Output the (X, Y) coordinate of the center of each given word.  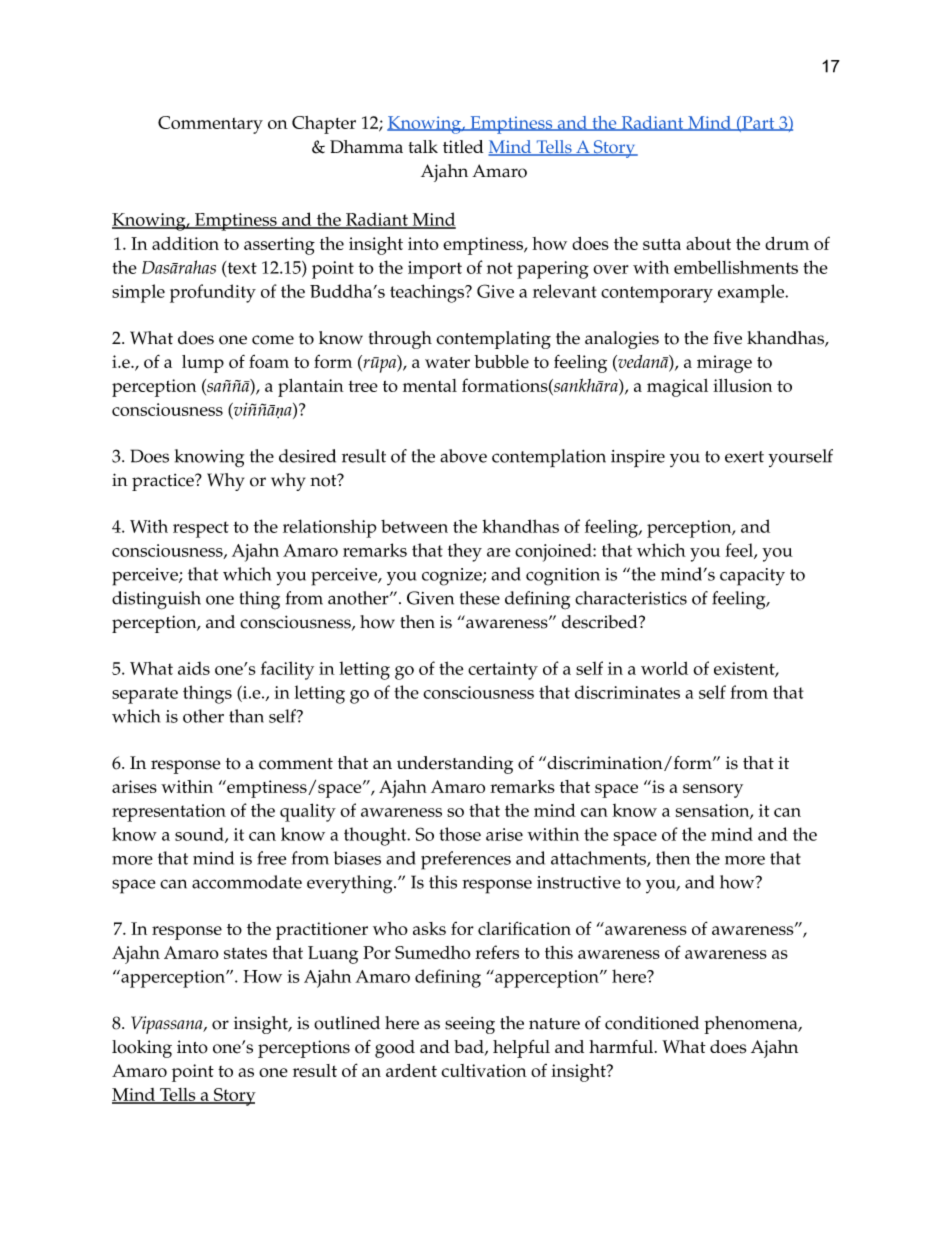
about (708, 243)
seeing (470, 1025)
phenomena (752, 1025)
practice (164, 482)
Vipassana (168, 1025)
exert (744, 457)
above (463, 456)
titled (463, 147)
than (246, 716)
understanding (455, 765)
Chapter (324, 125)
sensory (713, 791)
